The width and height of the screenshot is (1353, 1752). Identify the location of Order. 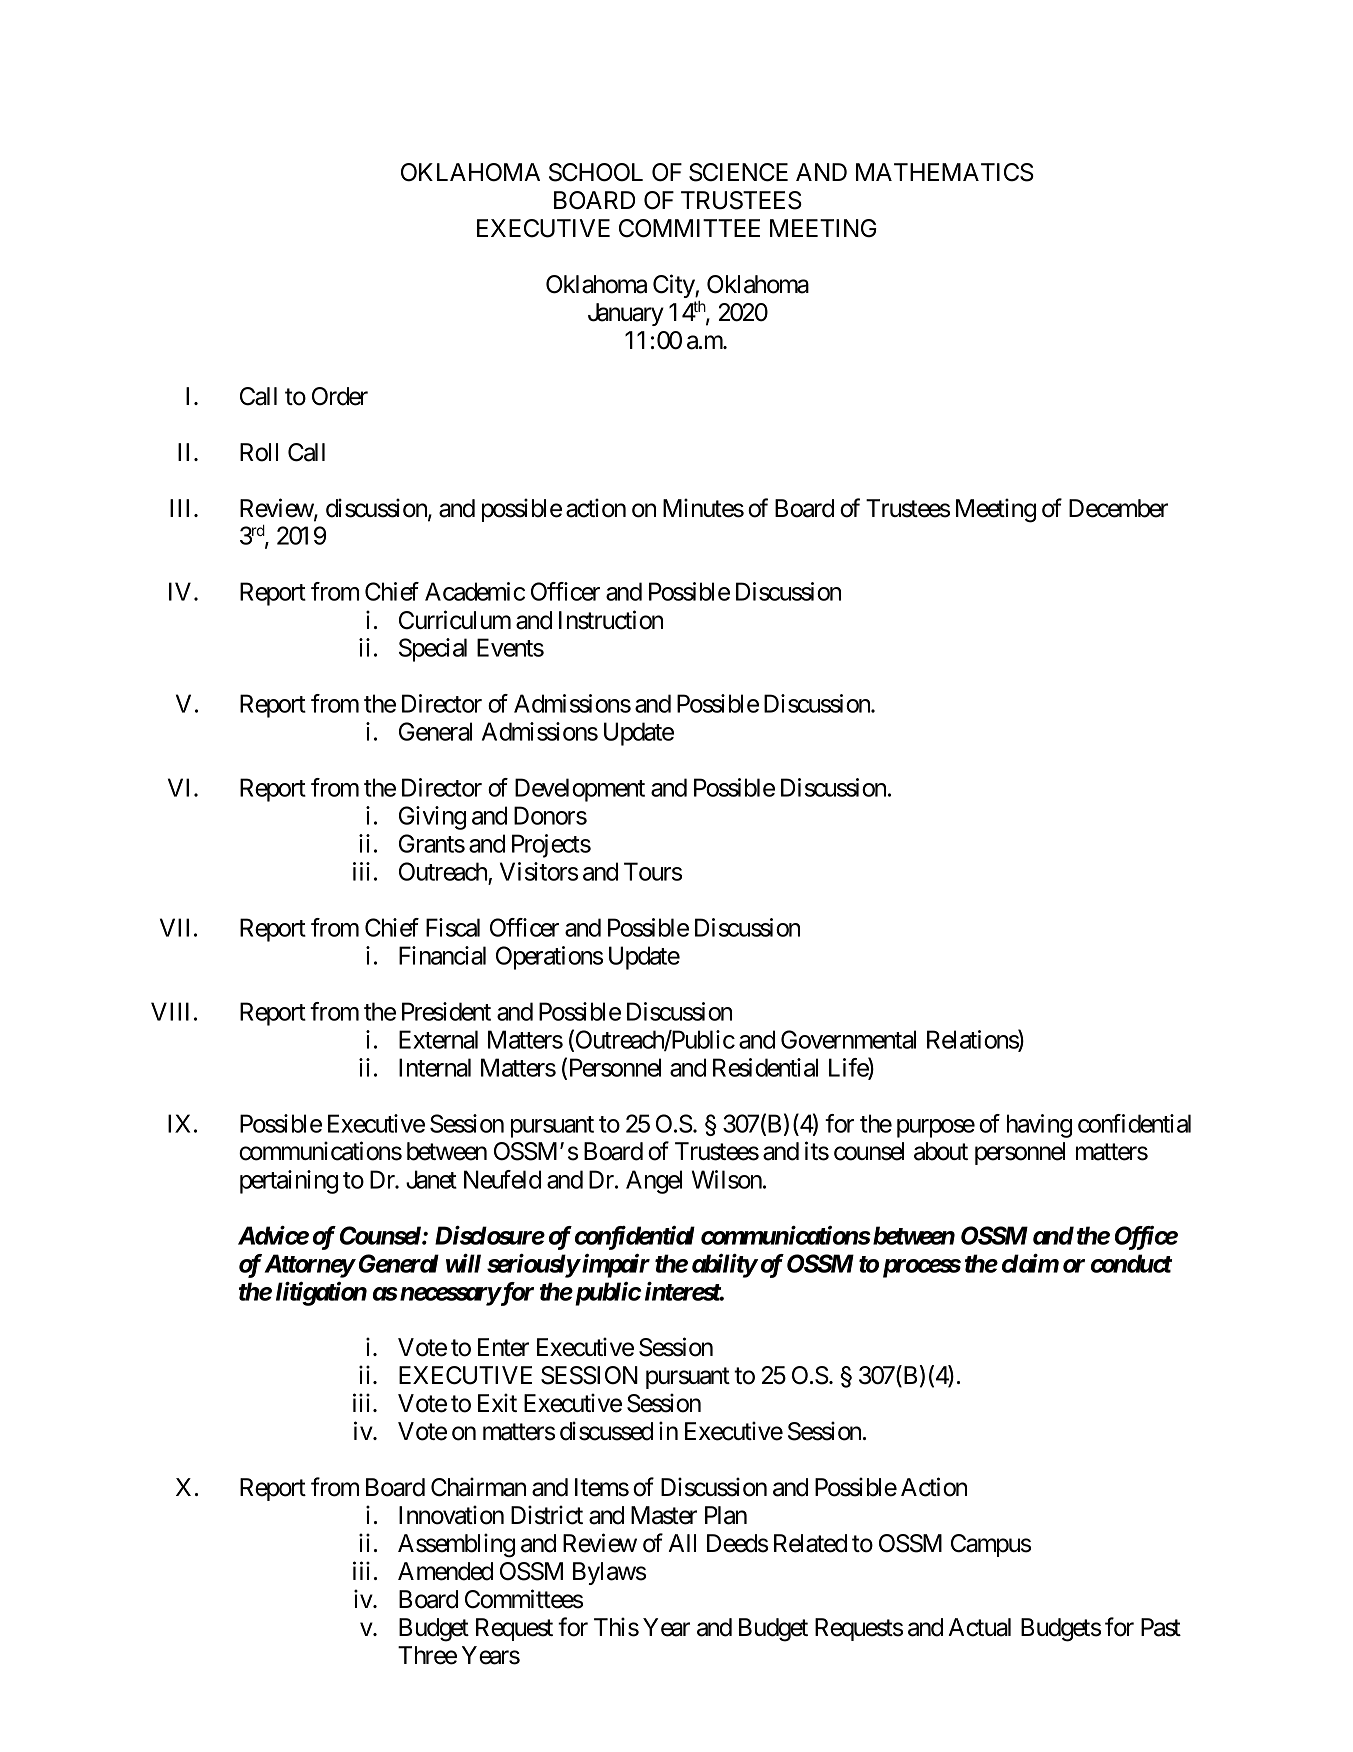
(340, 396).
